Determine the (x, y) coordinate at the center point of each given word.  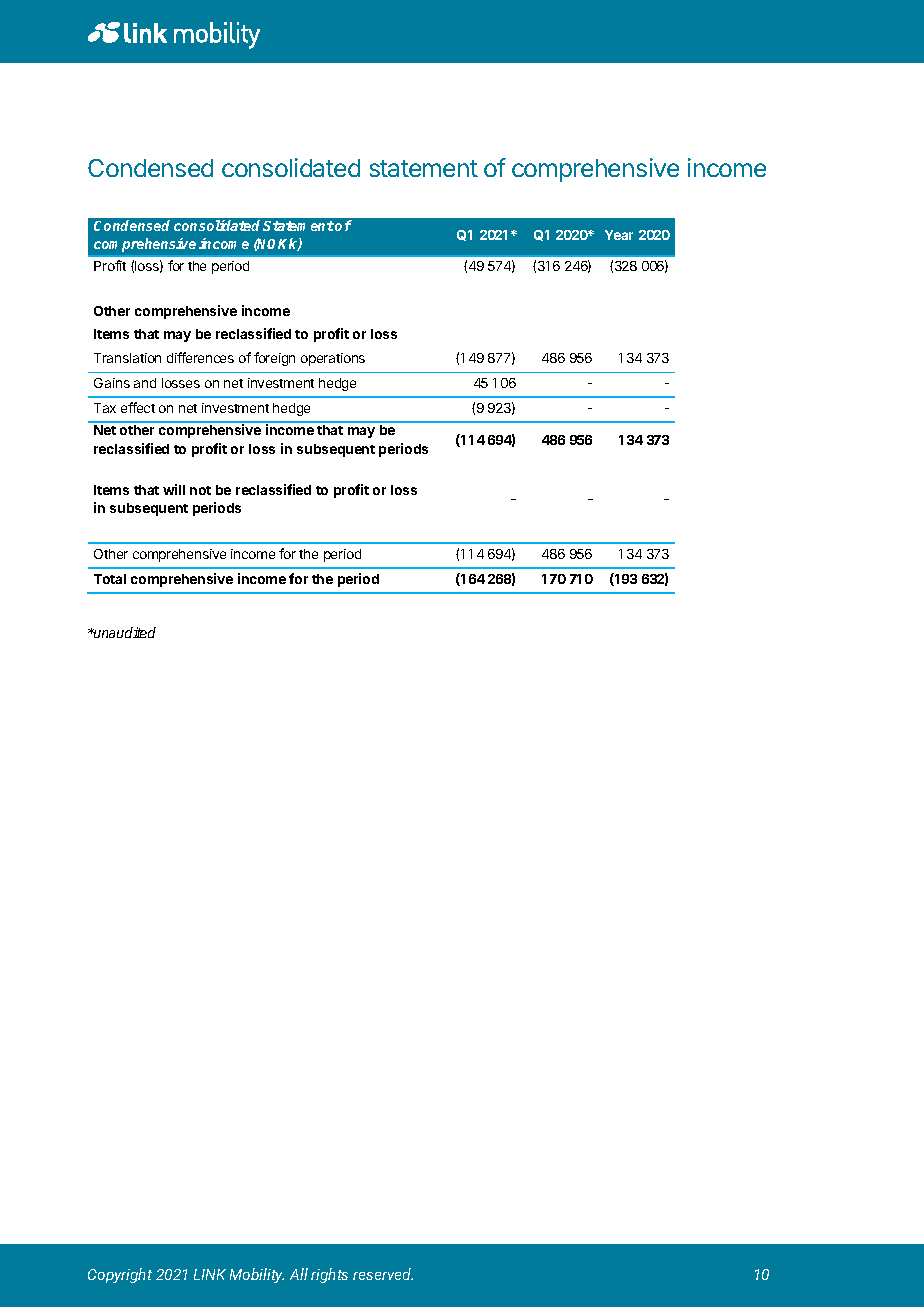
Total (110, 579)
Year (619, 235)
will (174, 489)
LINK (210, 1274)
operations (333, 359)
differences (200, 357)
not (200, 490)
